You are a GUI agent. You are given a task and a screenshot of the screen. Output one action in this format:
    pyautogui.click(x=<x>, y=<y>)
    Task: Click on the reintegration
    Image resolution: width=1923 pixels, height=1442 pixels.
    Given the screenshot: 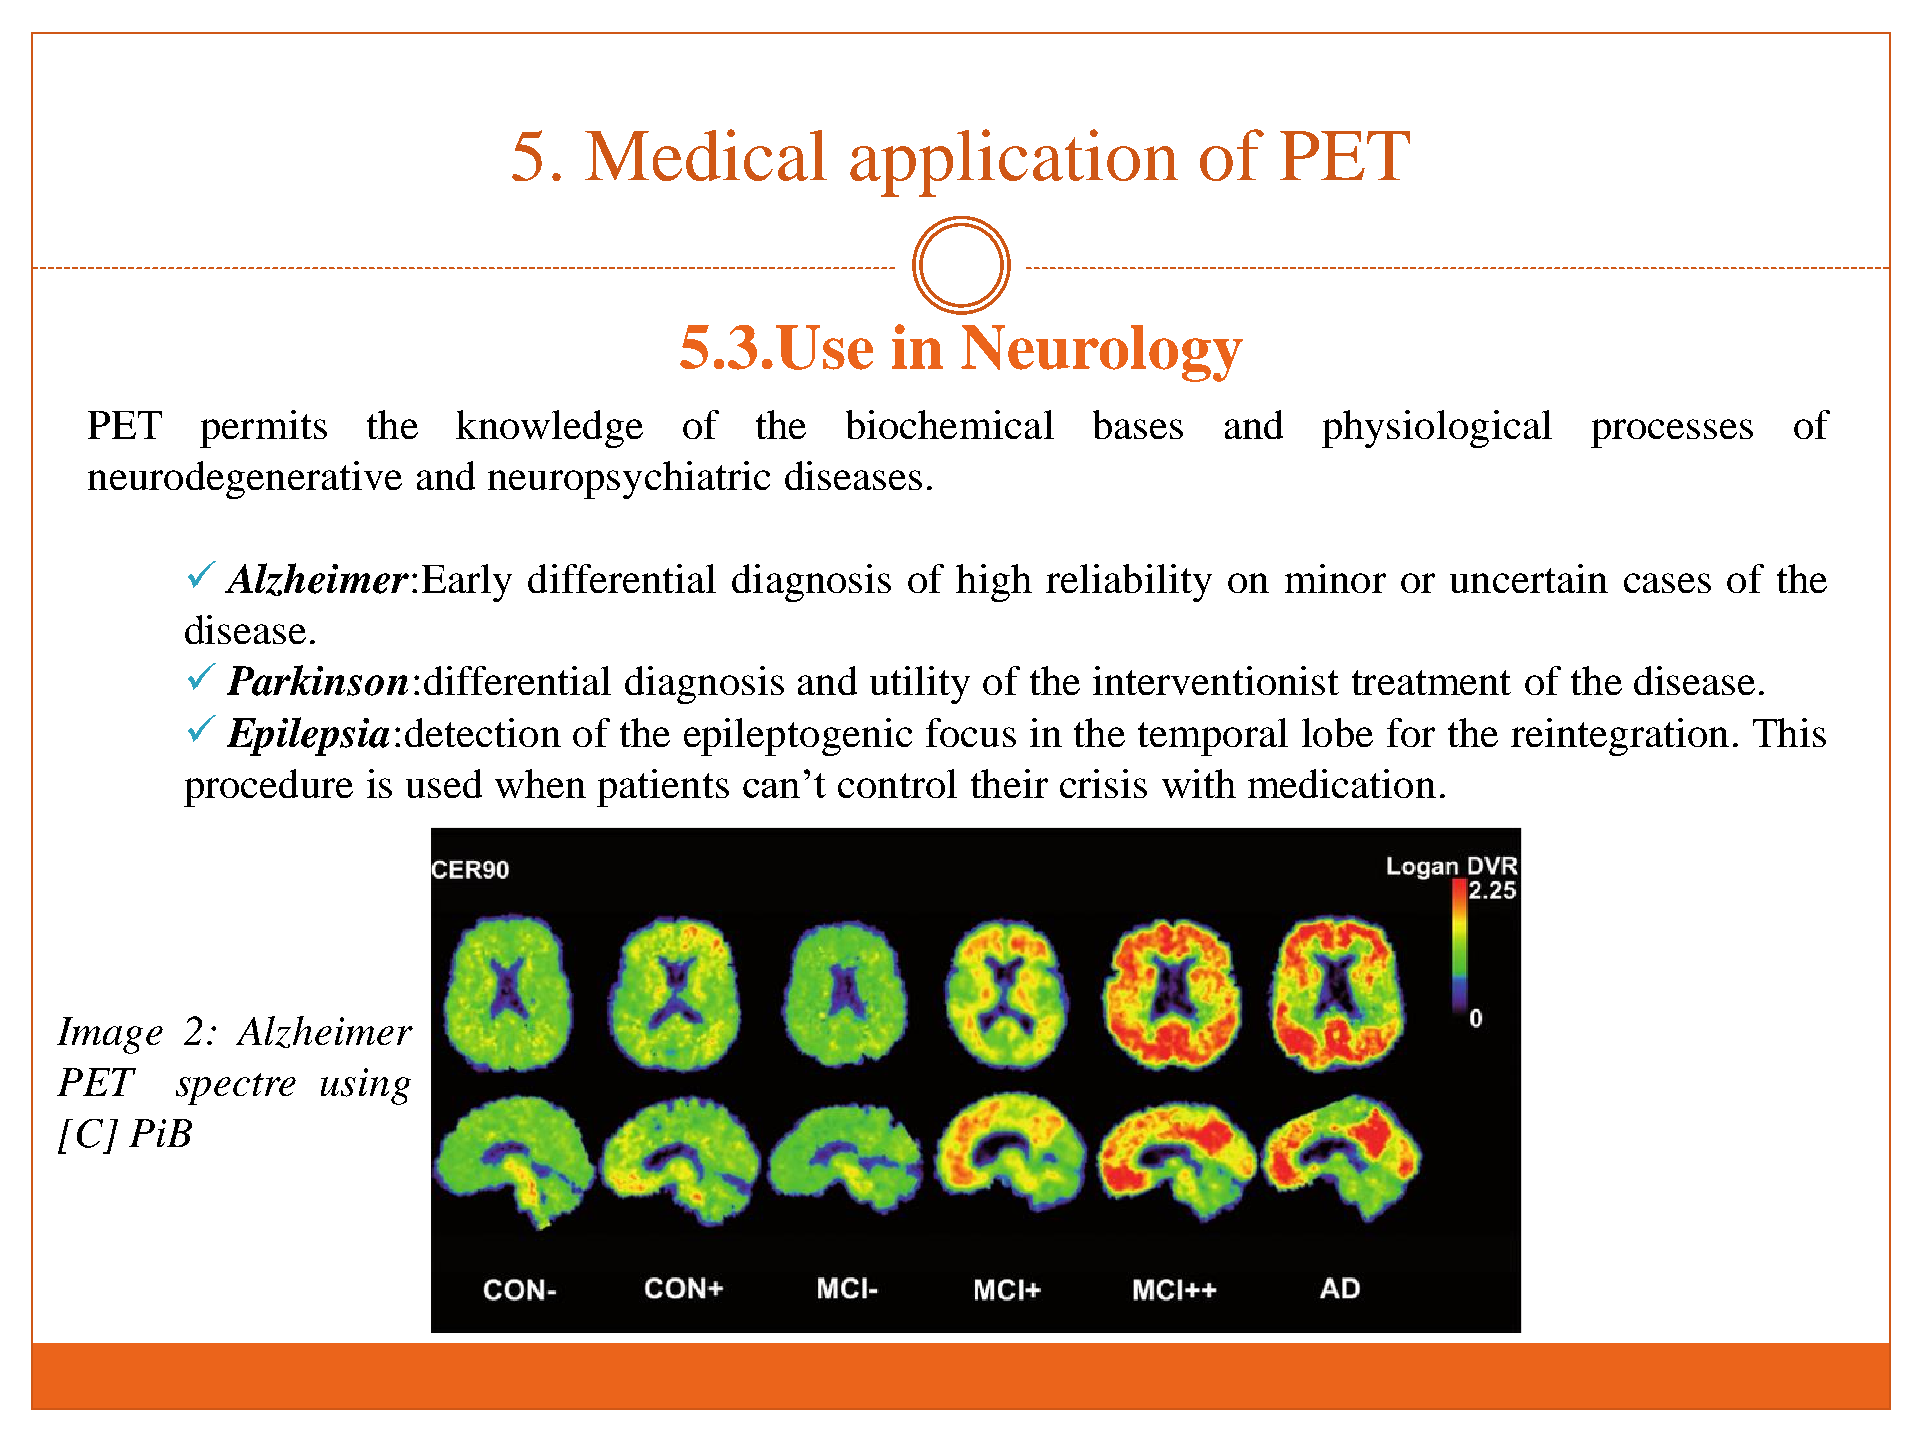 What is the action you would take?
    pyautogui.click(x=1620, y=737)
